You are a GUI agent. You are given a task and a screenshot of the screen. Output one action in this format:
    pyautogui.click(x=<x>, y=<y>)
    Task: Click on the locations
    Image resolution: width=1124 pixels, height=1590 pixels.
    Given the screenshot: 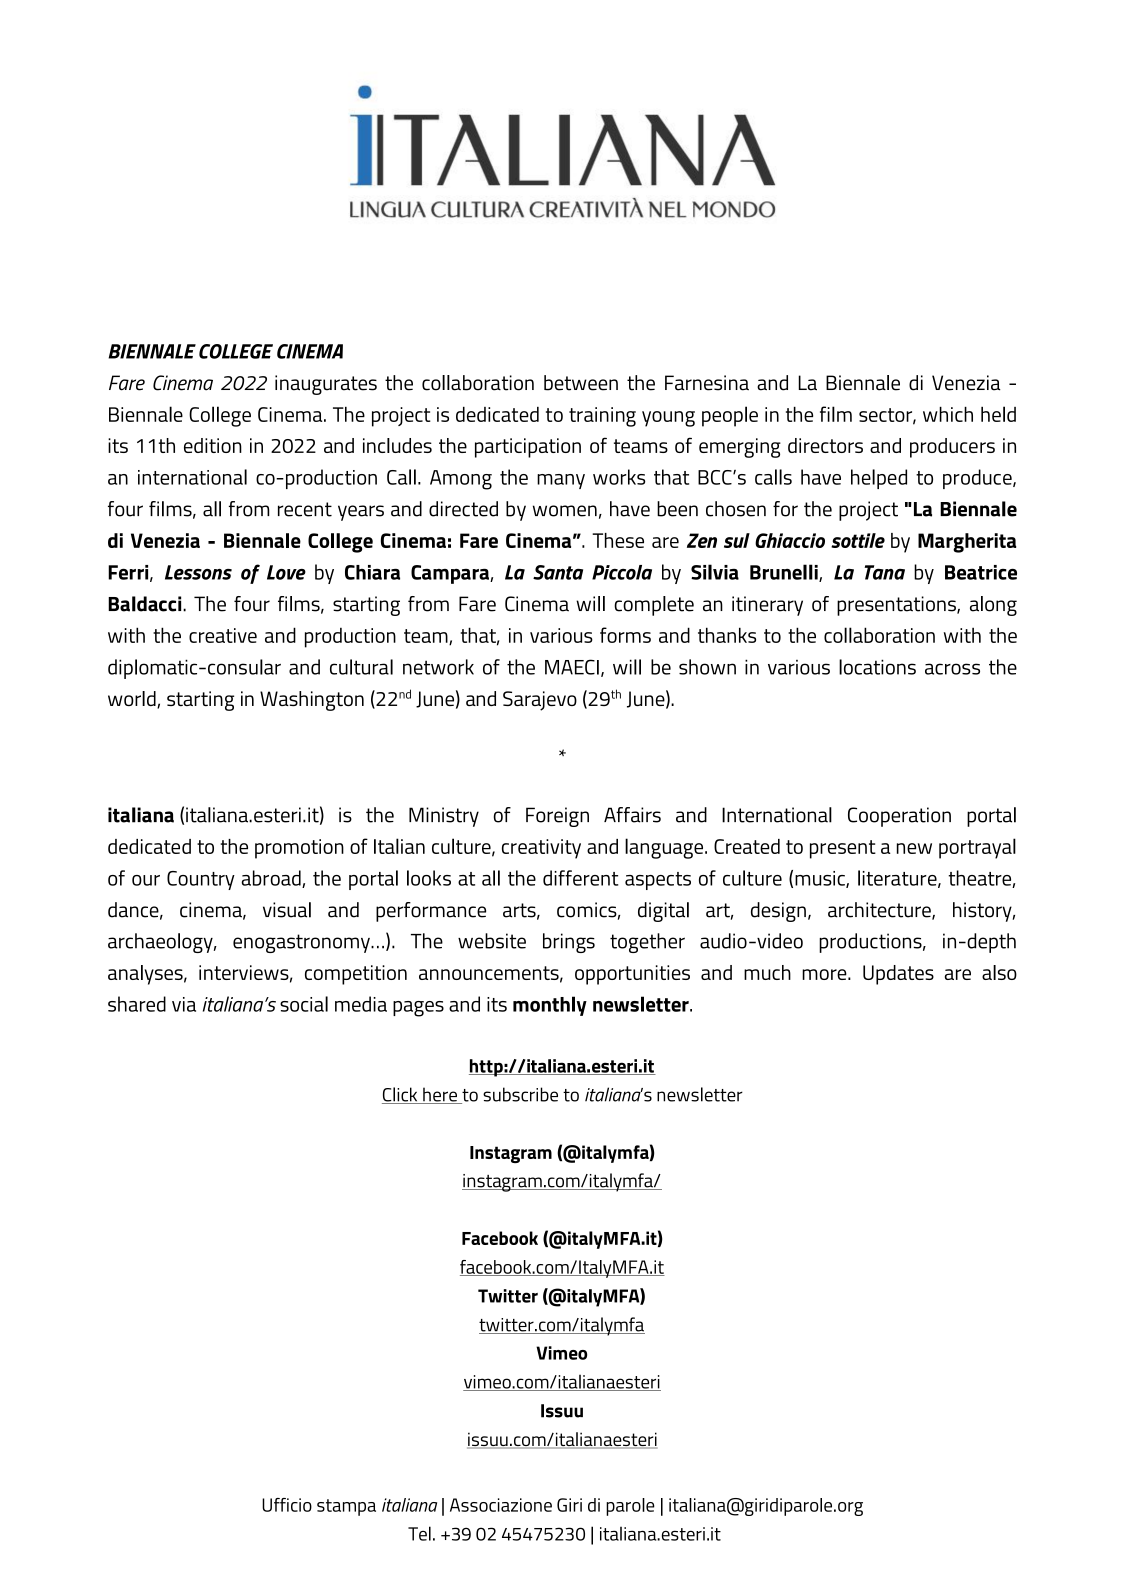 What is the action you would take?
    pyautogui.click(x=877, y=667)
